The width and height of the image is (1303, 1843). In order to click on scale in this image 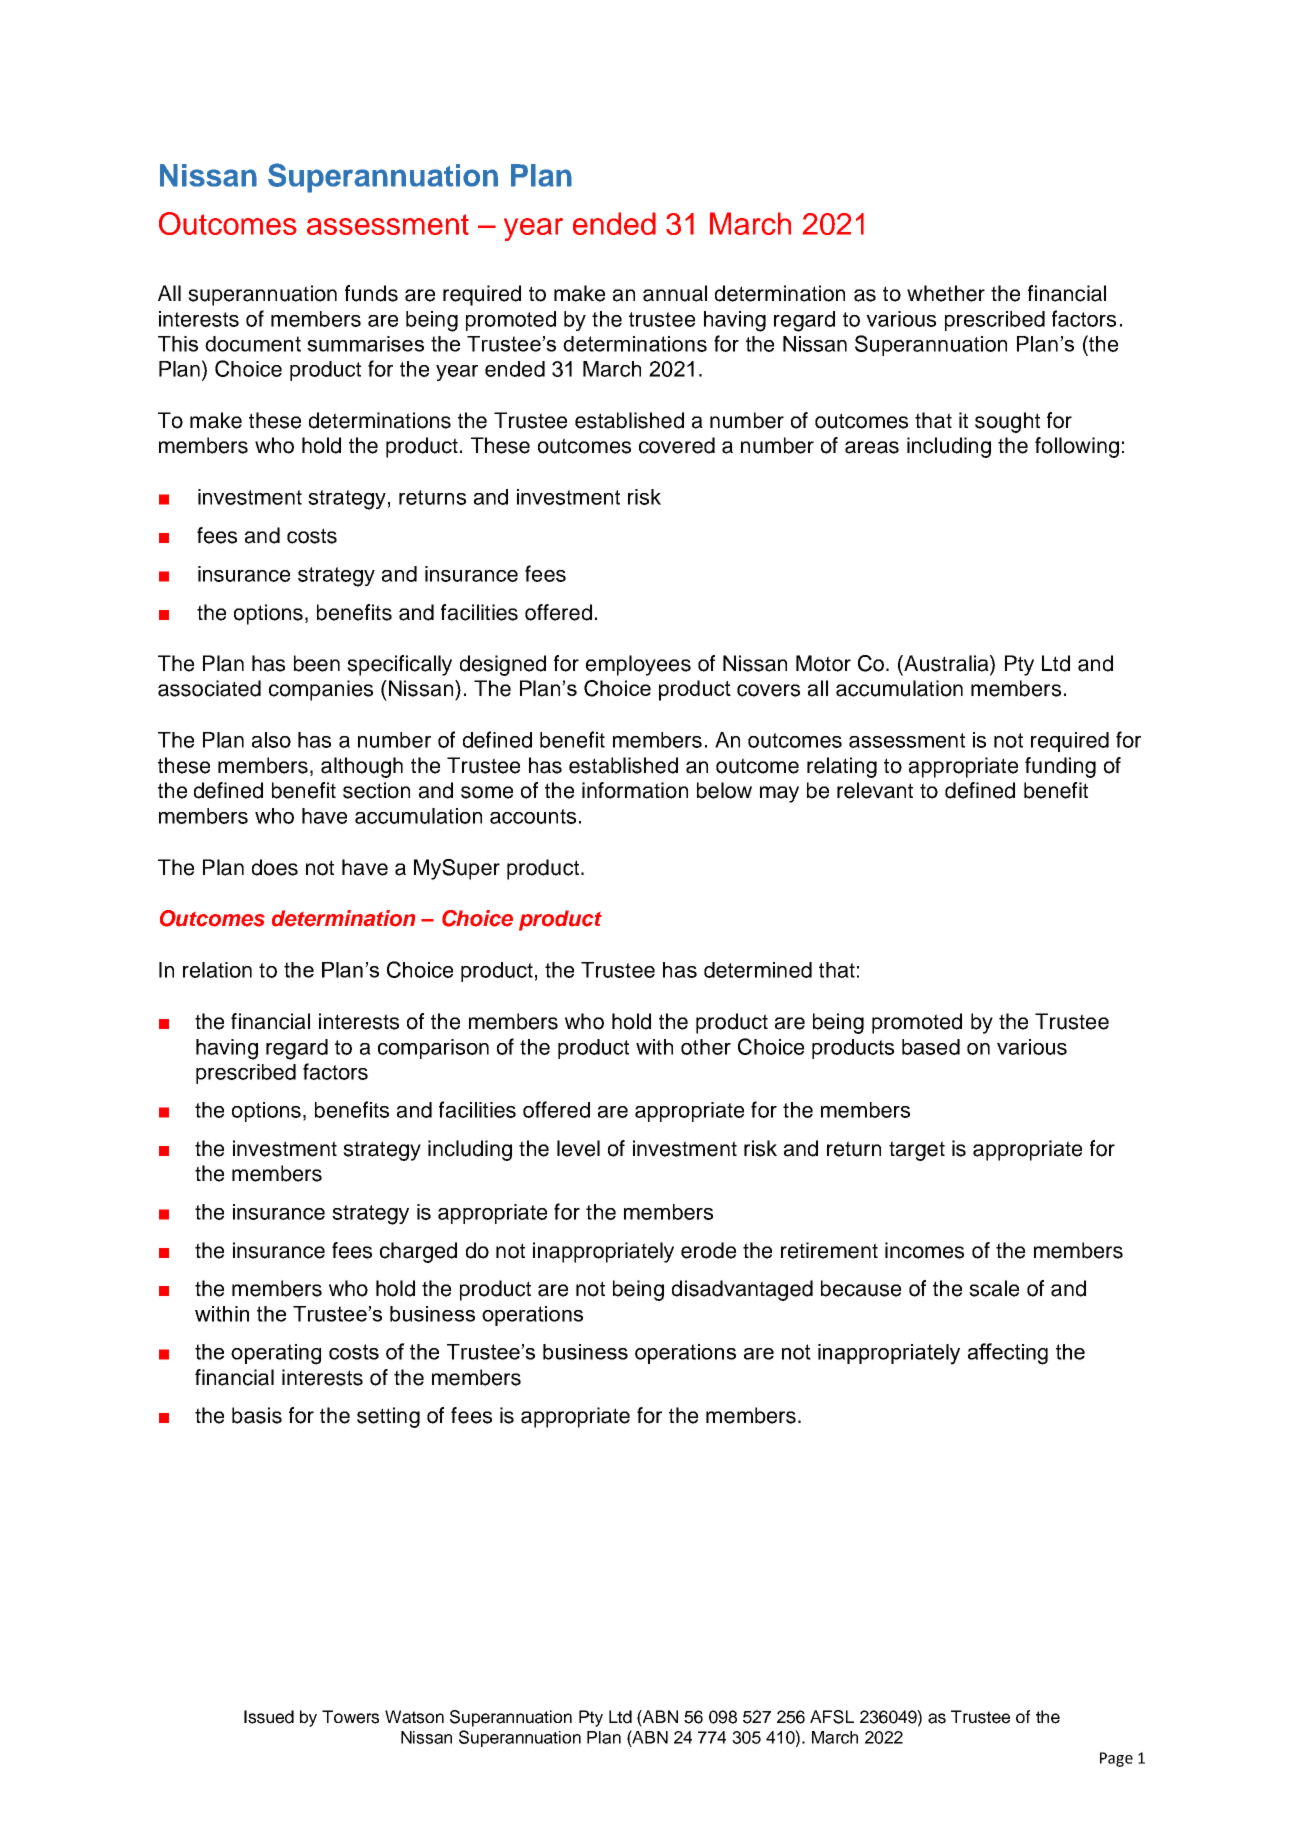, I will do `click(994, 1288)`.
